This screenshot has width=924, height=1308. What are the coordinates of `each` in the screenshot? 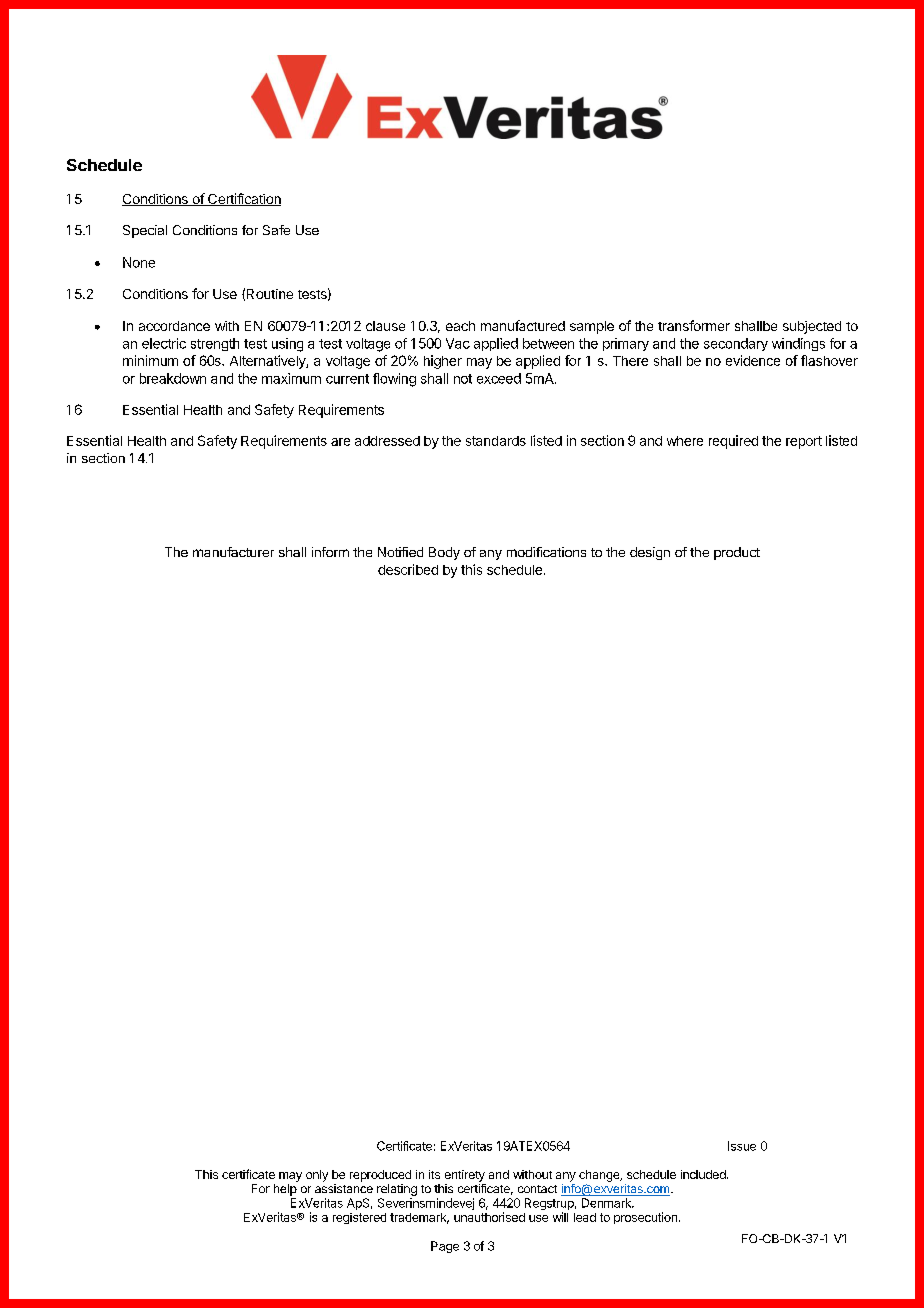 It's located at (460, 326).
